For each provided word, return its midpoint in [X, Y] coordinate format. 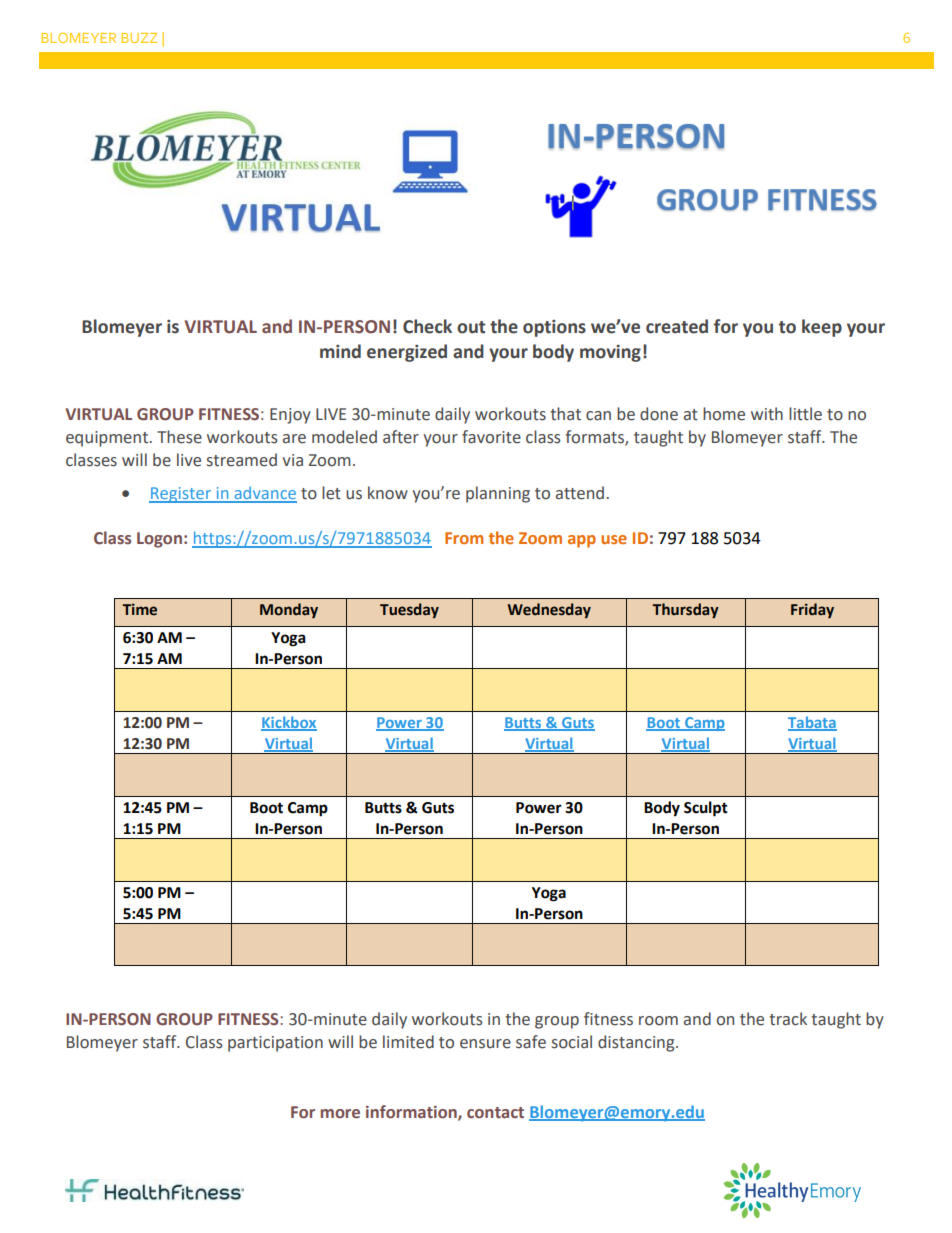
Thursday [685, 610]
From [464, 538]
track [788, 1019]
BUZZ [139, 38]
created [677, 326]
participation [275, 1044]
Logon [159, 540]
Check [427, 326]
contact [495, 1113]
